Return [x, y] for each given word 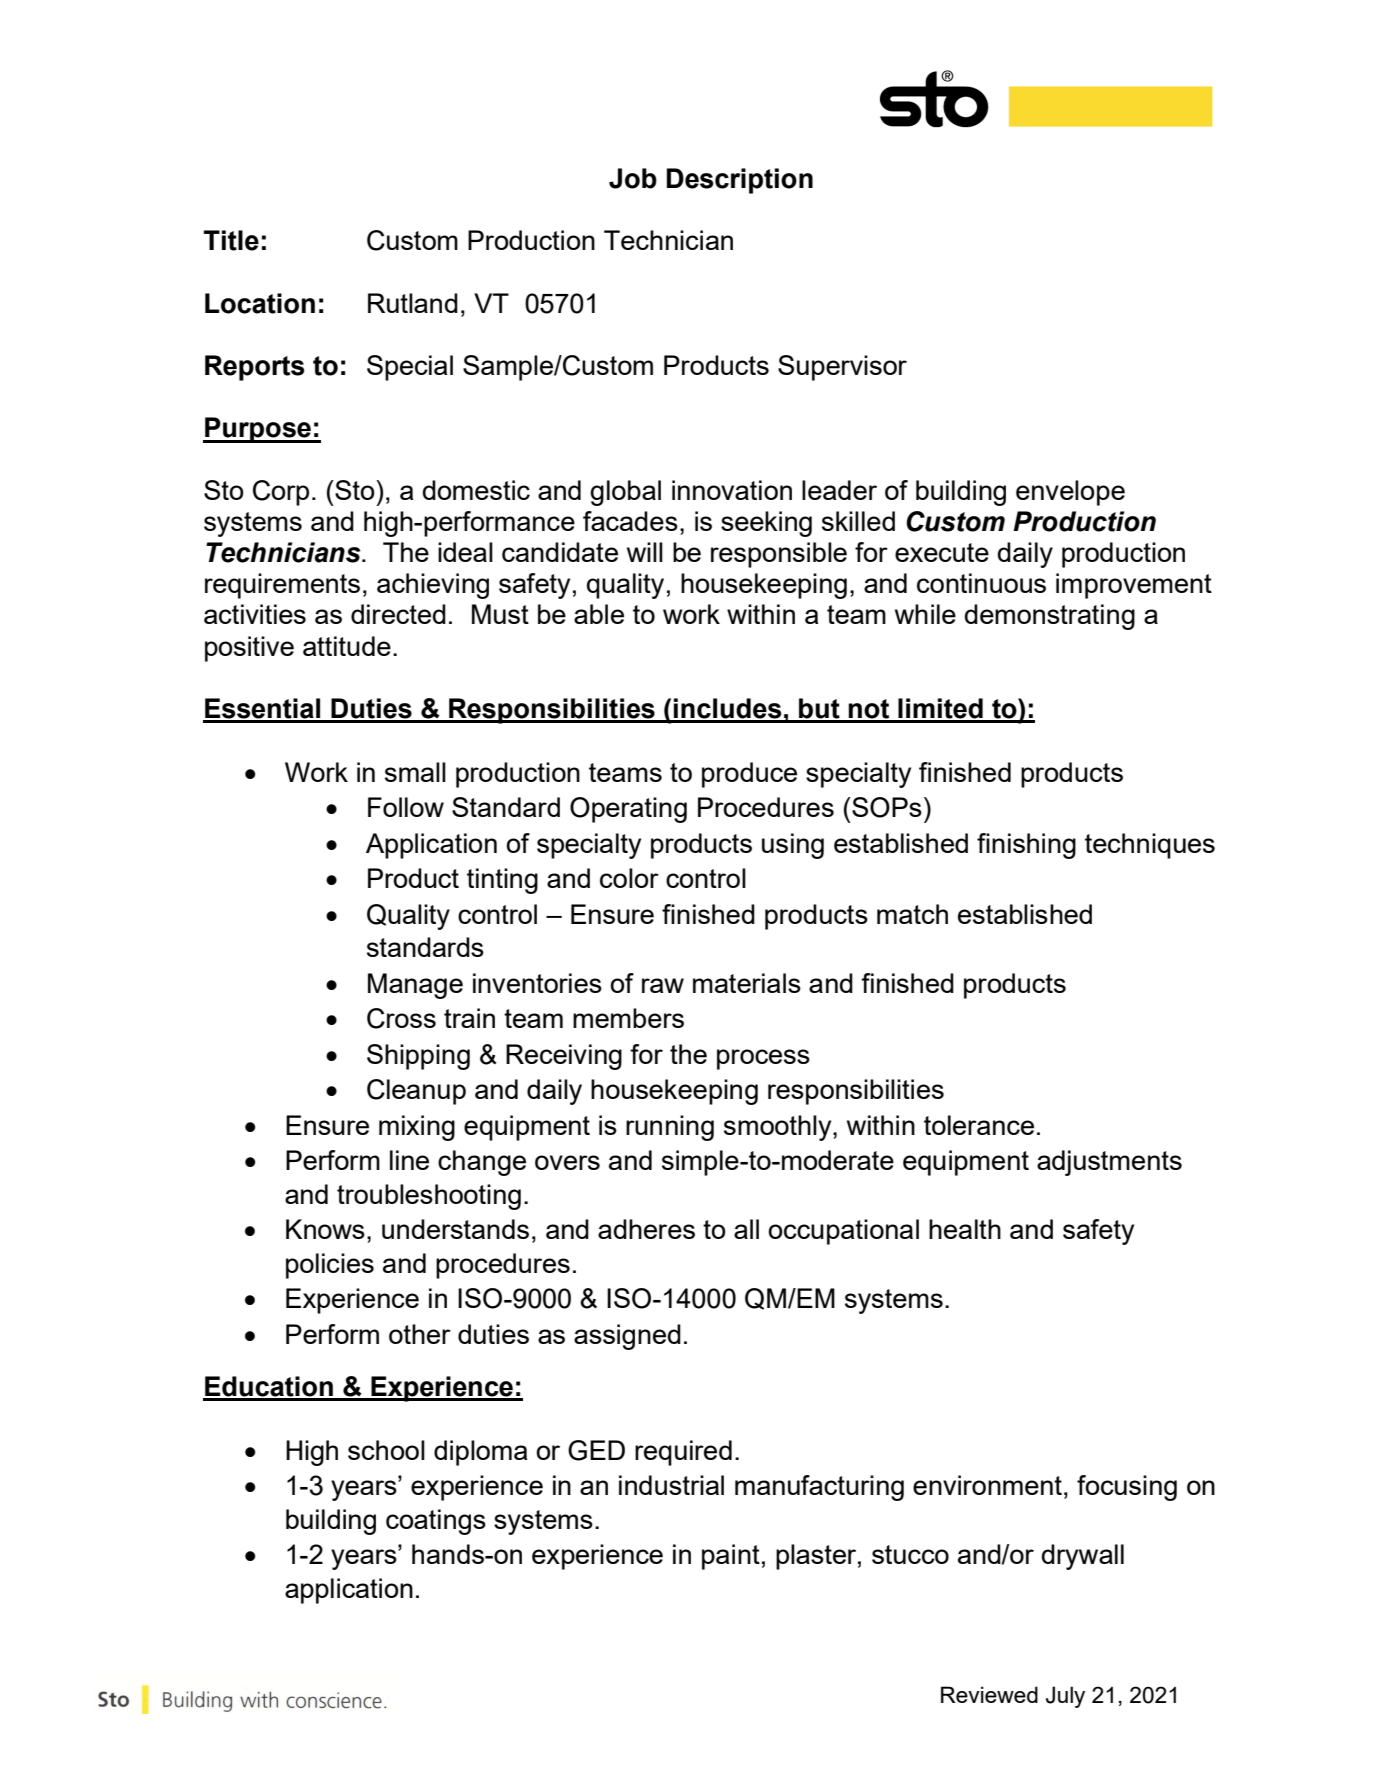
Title [231, 240]
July [1065, 1697]
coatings [436, 1522]
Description [740, 181]
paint [731, 1557]
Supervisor [842, 368]
